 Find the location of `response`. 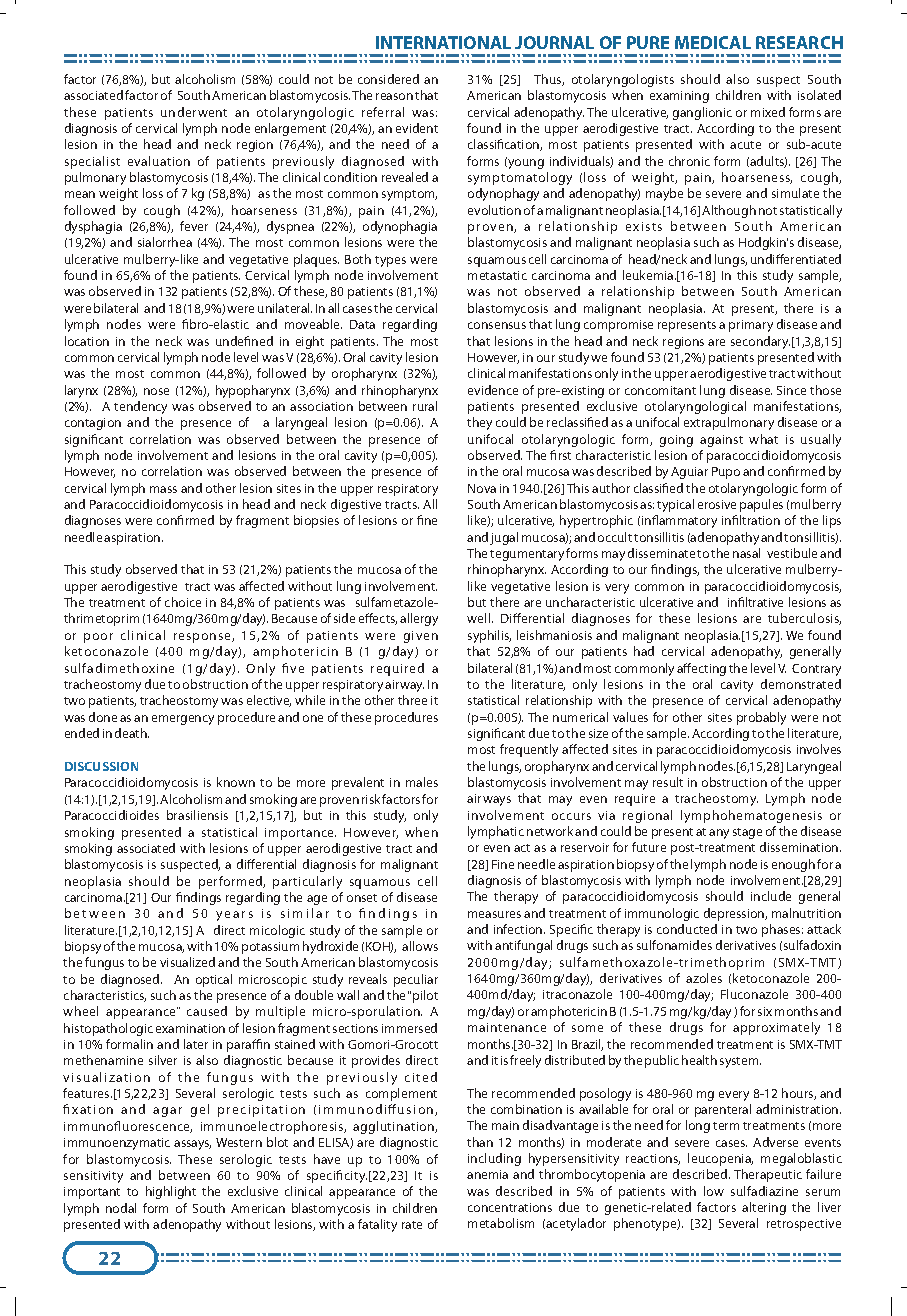

response is located at coordinates (203, 638).
